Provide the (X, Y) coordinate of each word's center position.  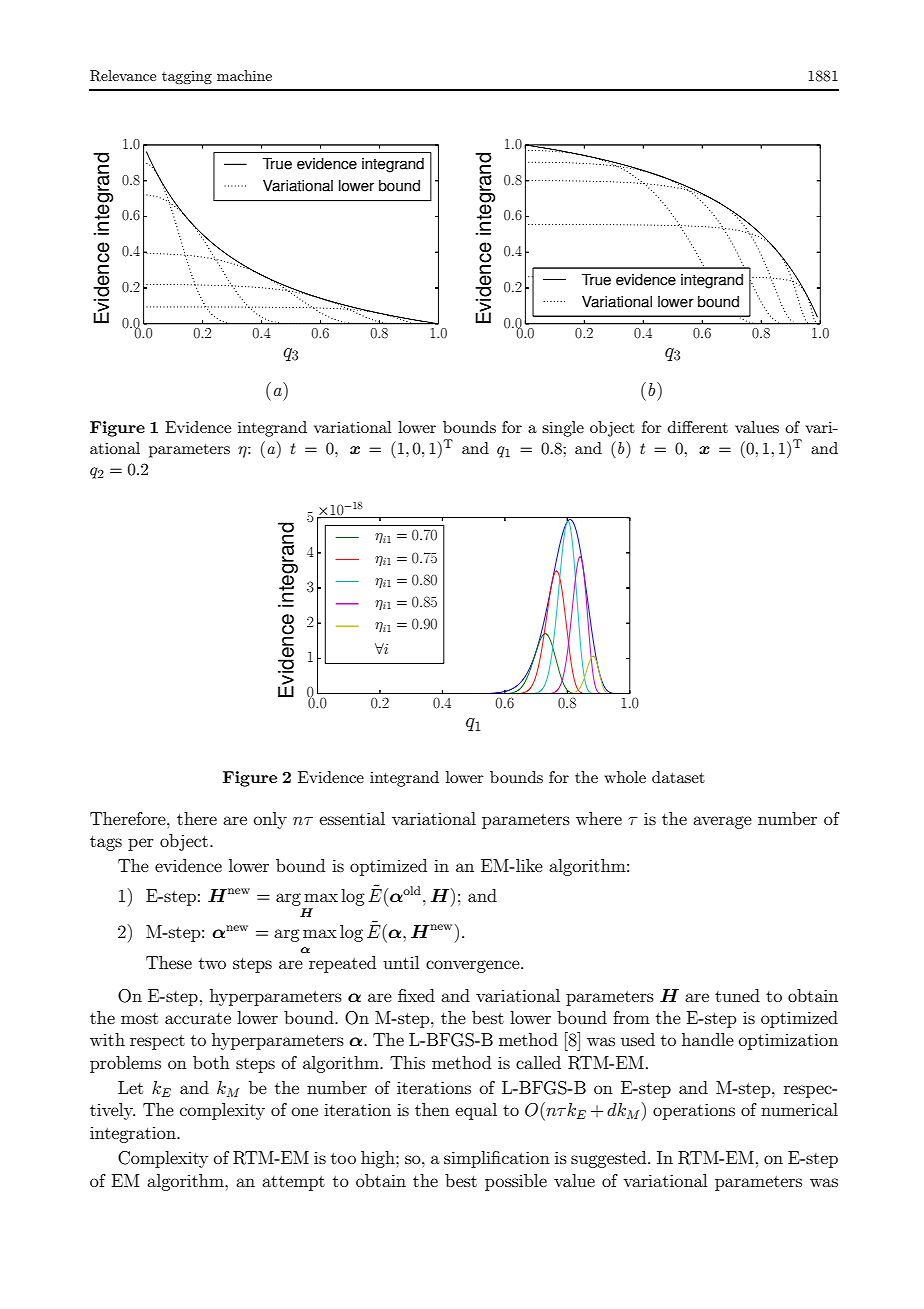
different (698, 427)
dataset (678, 777)
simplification (497, 1159)
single (563, 429)
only (270, 820)
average (722, 822)
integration (134, 1135)
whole (625, 777)
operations (694, 1111)
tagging (187, 77)
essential (352, 818)
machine (244, 75)
